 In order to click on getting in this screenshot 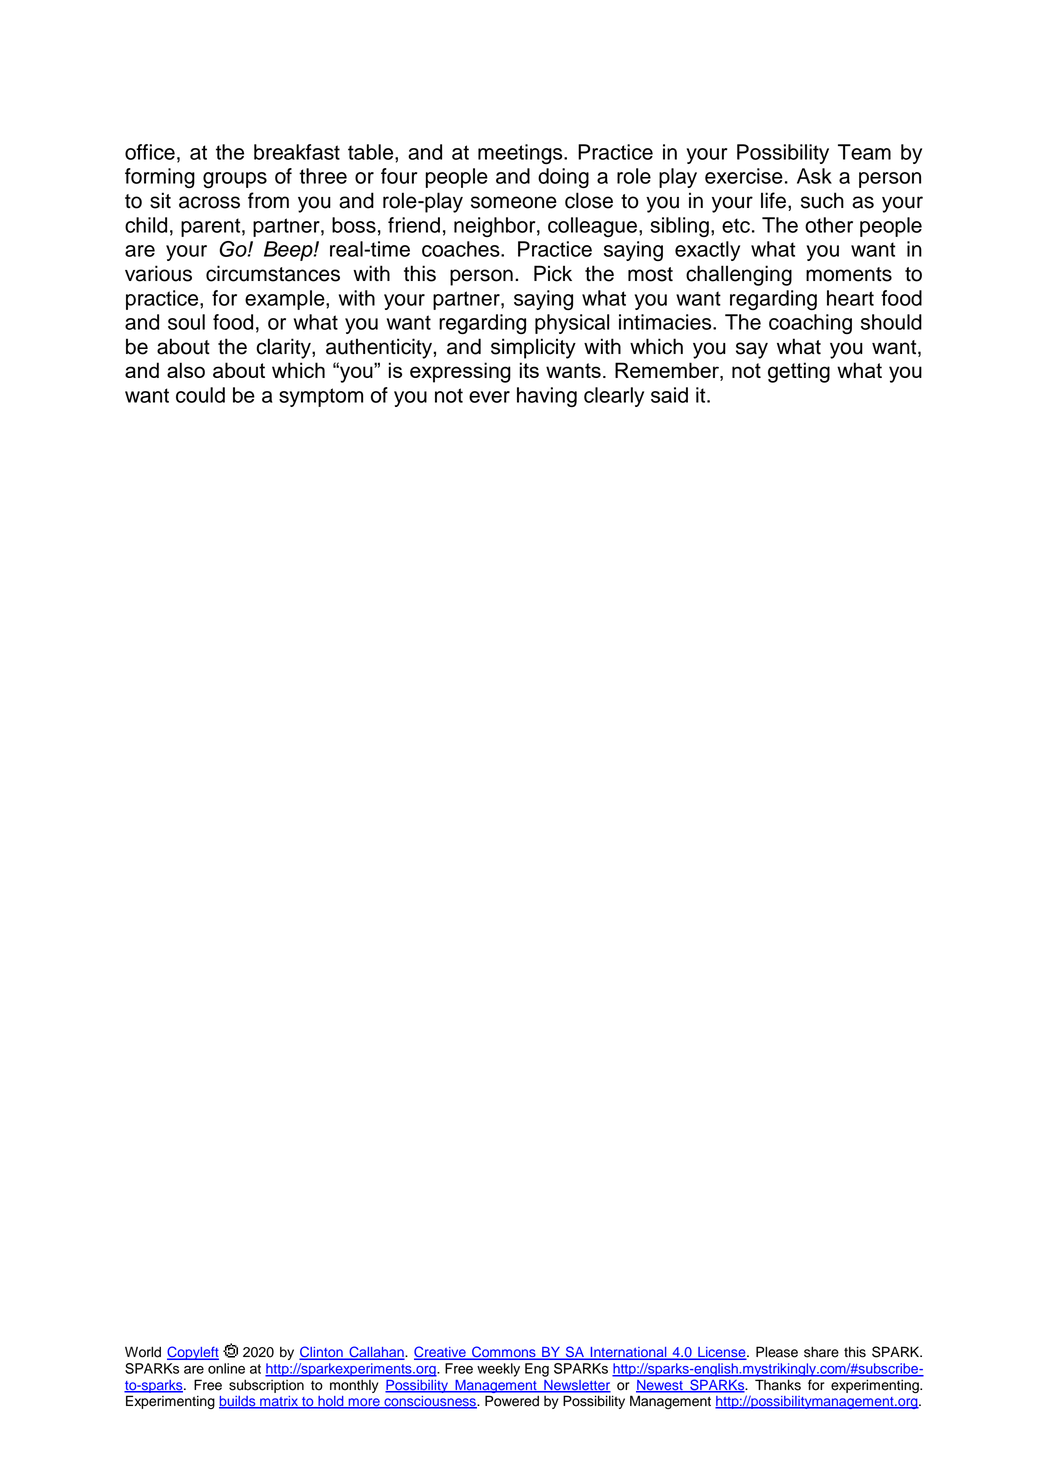, I will do `click(799, 372)`.
